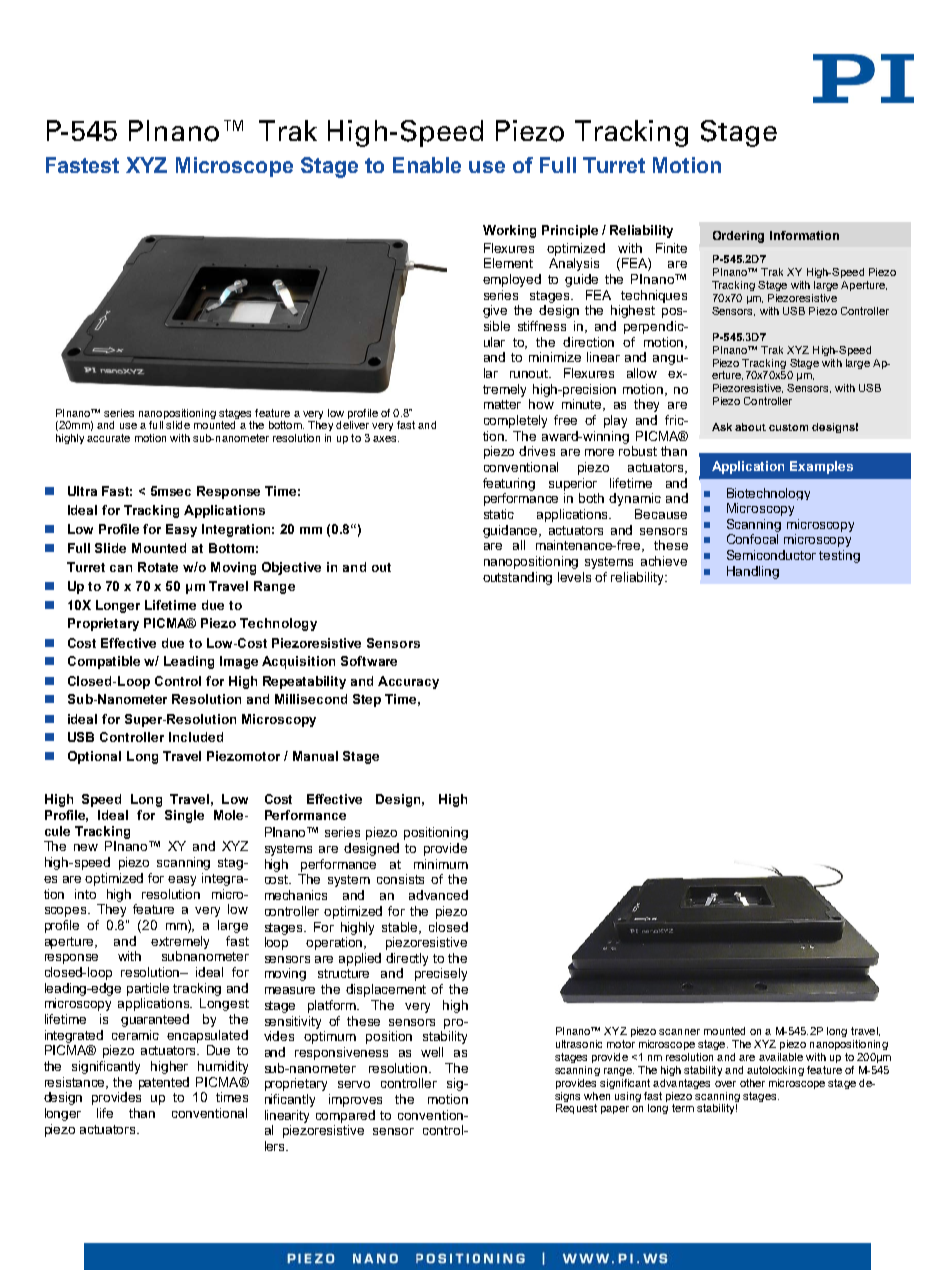 This screenshot has height=1270, width=952. What do you see at coordinates (427, 165) in the screenshot?
I see `Enable` at bounding box center [427, 165].
